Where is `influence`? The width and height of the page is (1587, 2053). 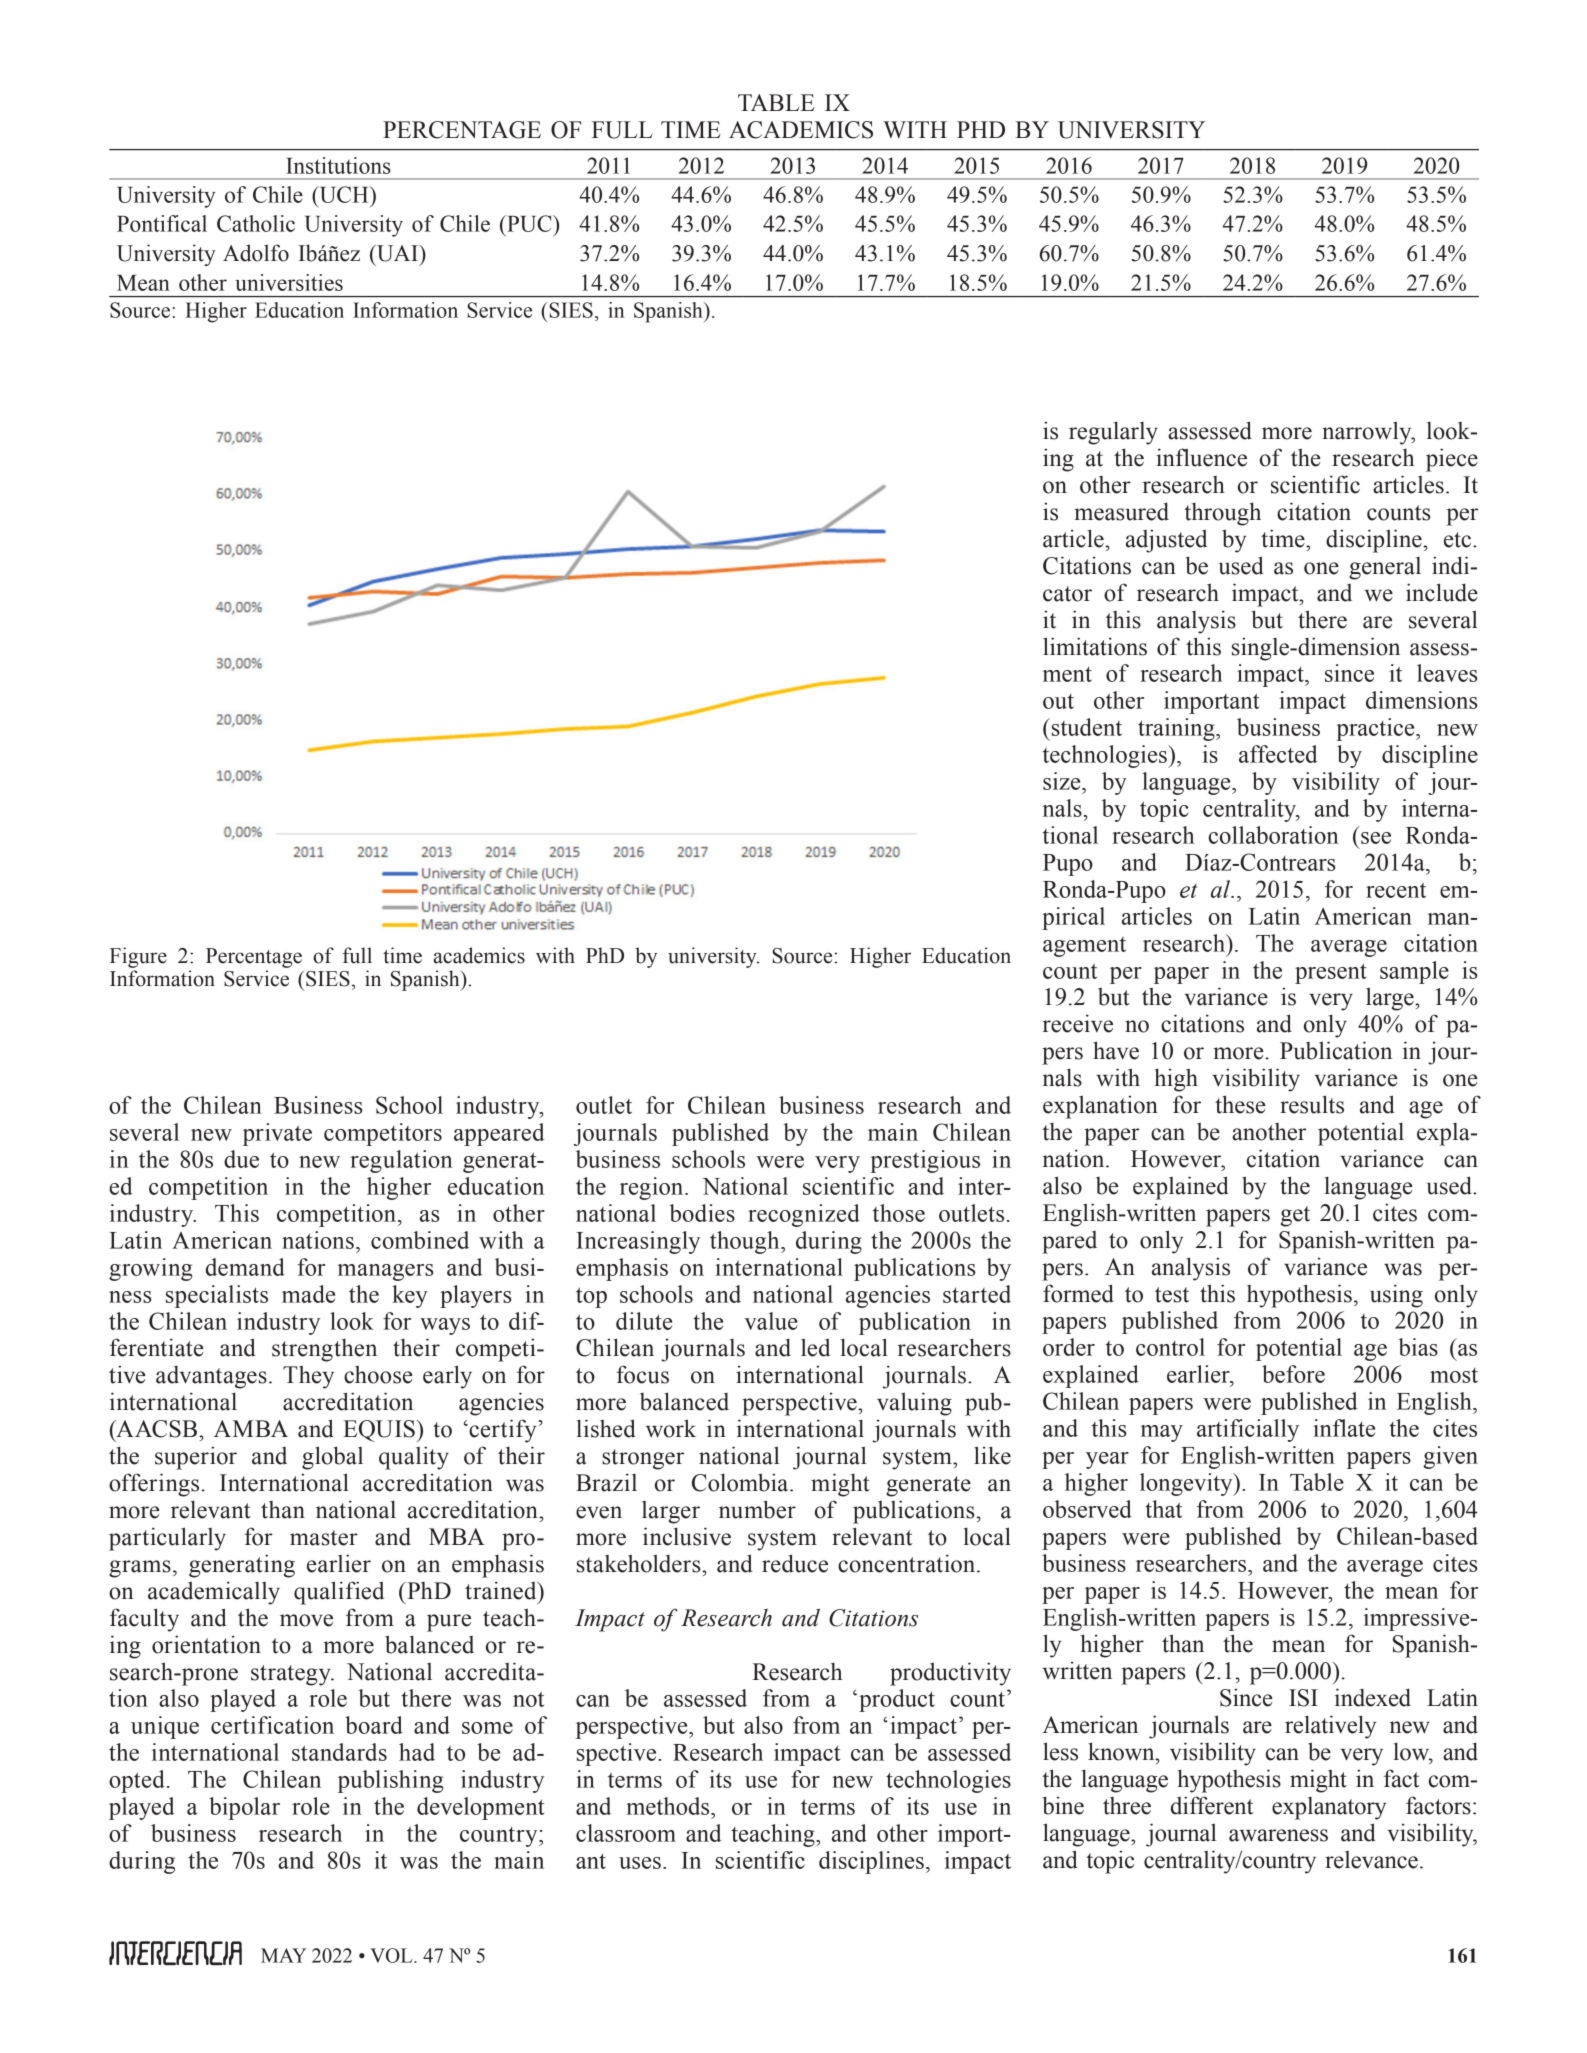
influence is located at coordinates (1201, 457).
